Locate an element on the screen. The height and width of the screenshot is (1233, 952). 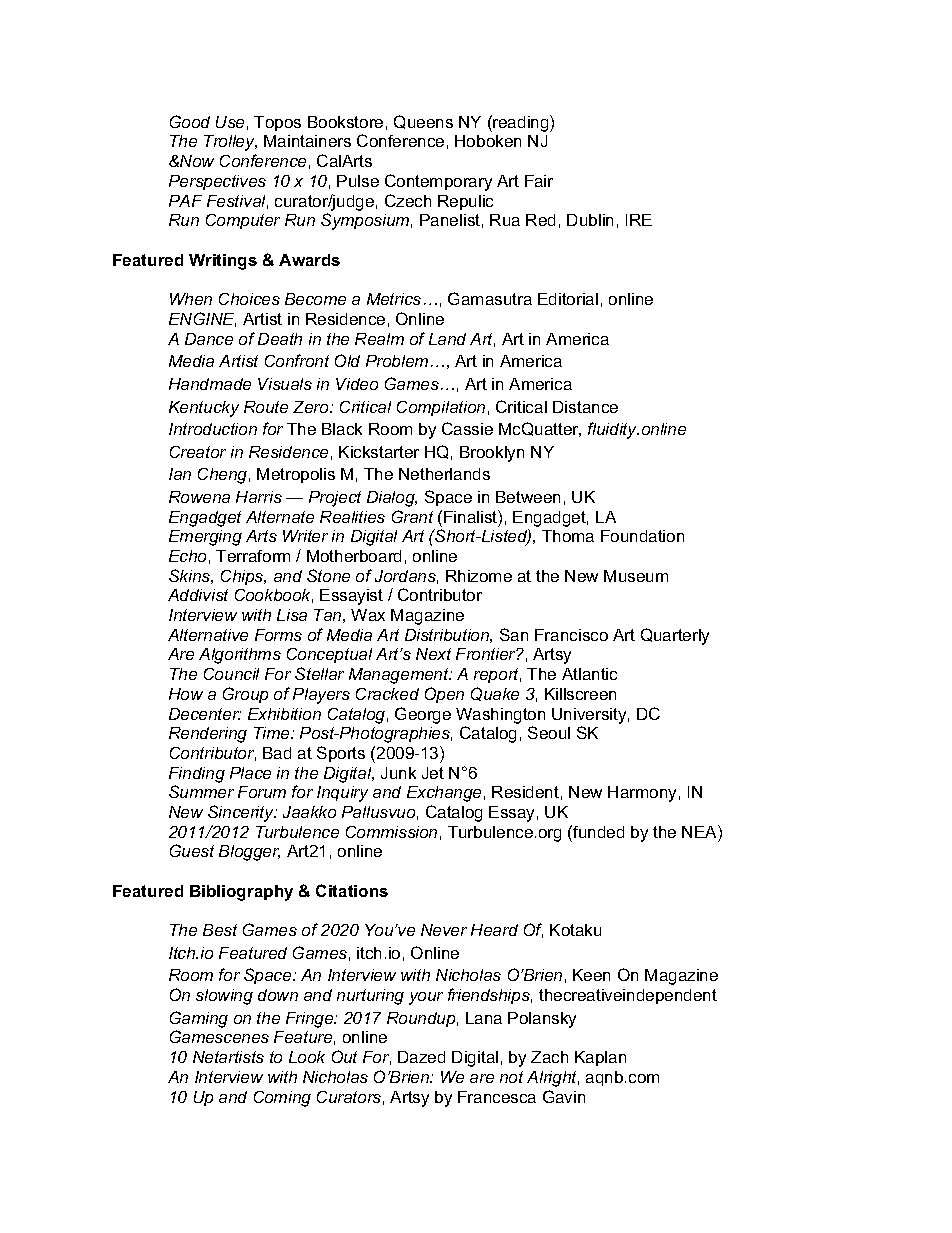
Harris is located at coordinates (259, 497).
